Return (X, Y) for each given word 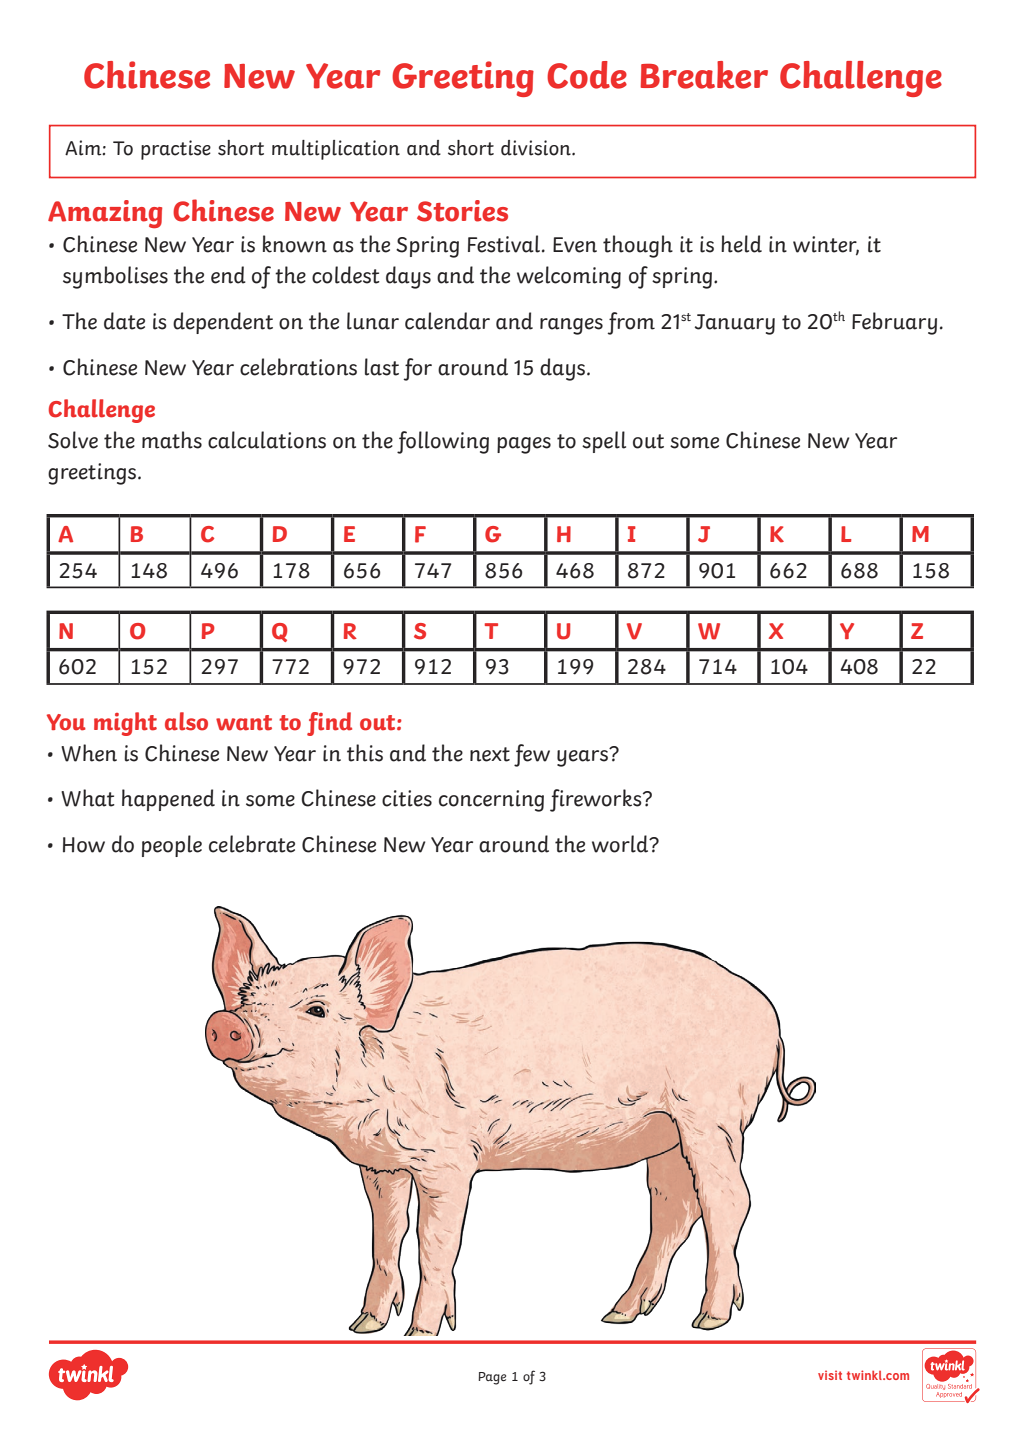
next (490, 754)
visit (830, 1375)
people (172, 846)
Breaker (704, 75)
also (186, 721)
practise (176, 150)
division (537, 148)
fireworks (597, 800)
